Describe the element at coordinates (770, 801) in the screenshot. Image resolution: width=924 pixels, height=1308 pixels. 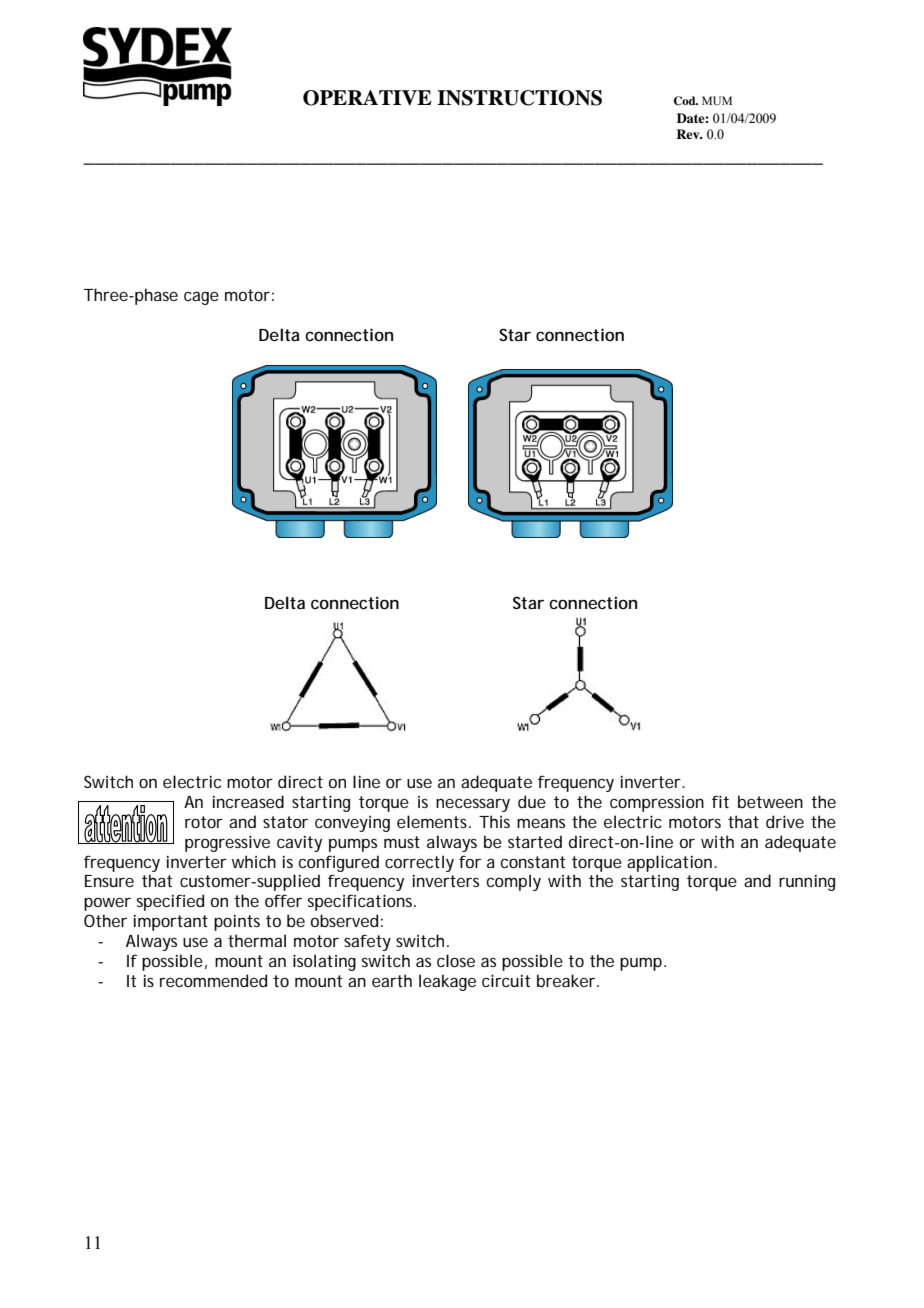
I see `between` at that location.
